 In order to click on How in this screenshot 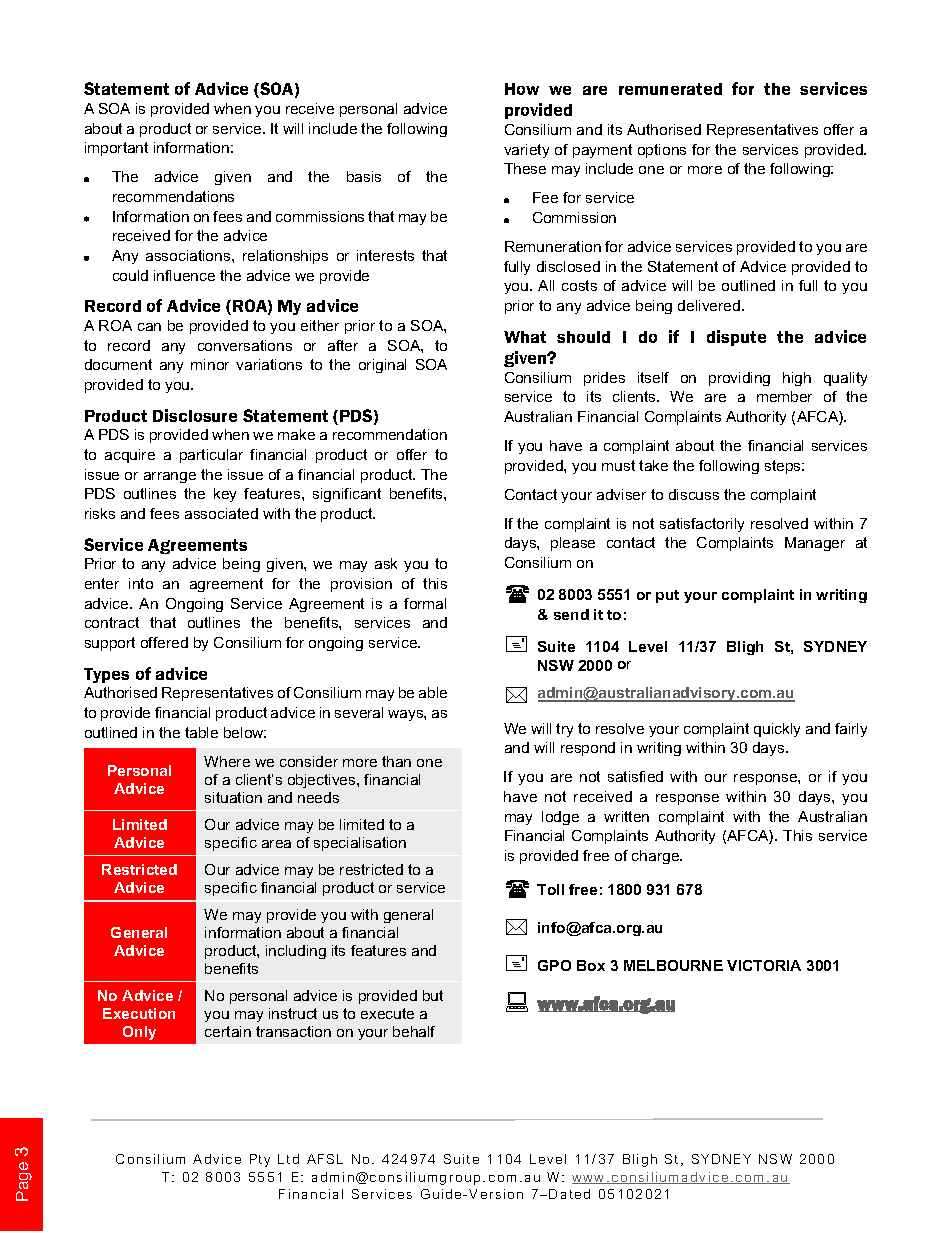, I will do `click(522, 89)`.
